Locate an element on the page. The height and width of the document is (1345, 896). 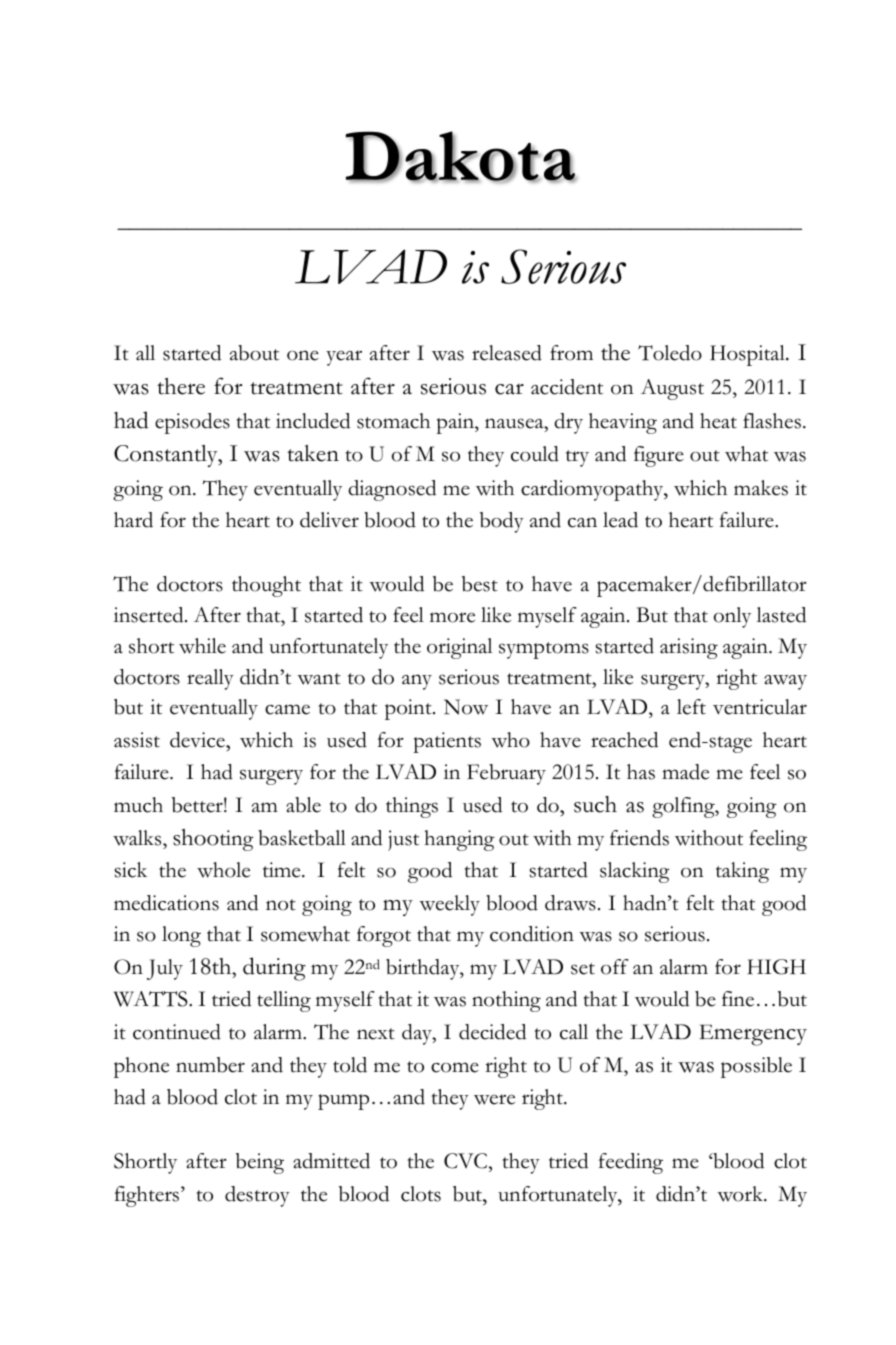
really is located at coordinates (210, 679).
